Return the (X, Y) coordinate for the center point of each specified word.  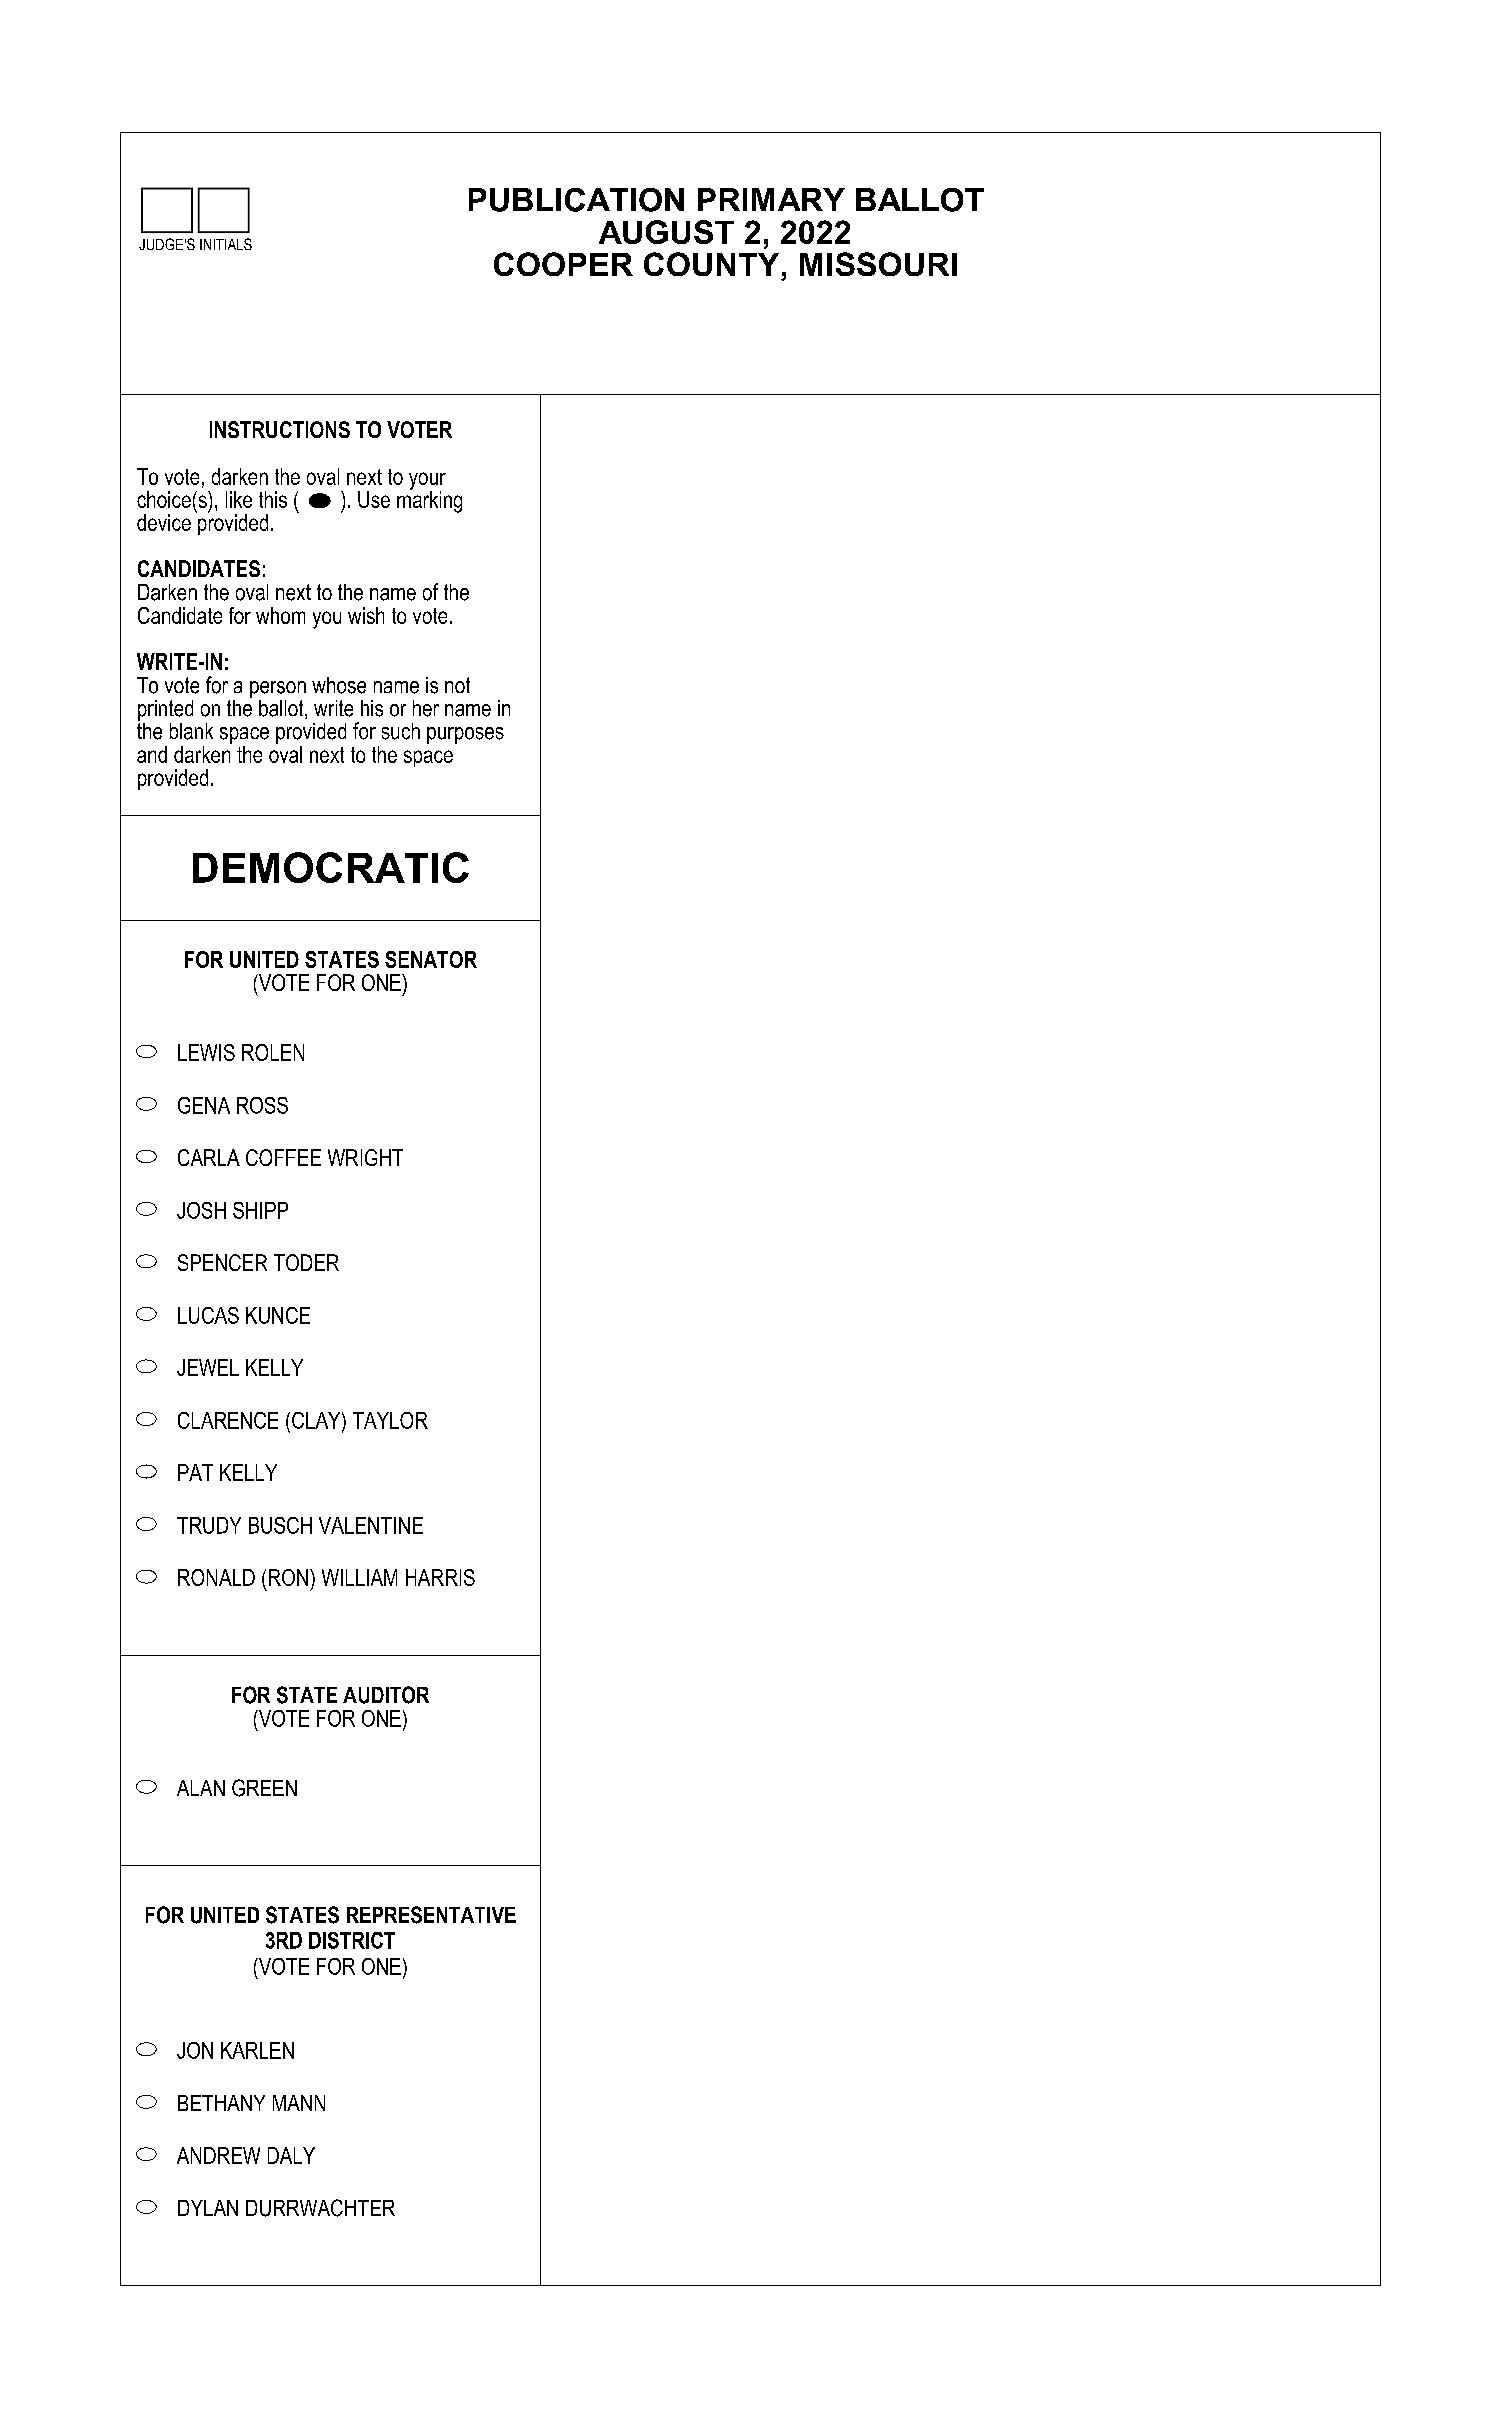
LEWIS (206, 1052)
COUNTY (711, 264)
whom (280, 615)
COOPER (563, 264)
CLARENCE (228, 1420)
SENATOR (431, 959)
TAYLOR (390, 1420)
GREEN (264, 1788)
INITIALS (226, 244)
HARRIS (440, 1577)
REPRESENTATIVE (431, 1915)
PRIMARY (771, 199)
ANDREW (218, 2155)
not (457, 685)
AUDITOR (386, 1695)
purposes (465, 735)
